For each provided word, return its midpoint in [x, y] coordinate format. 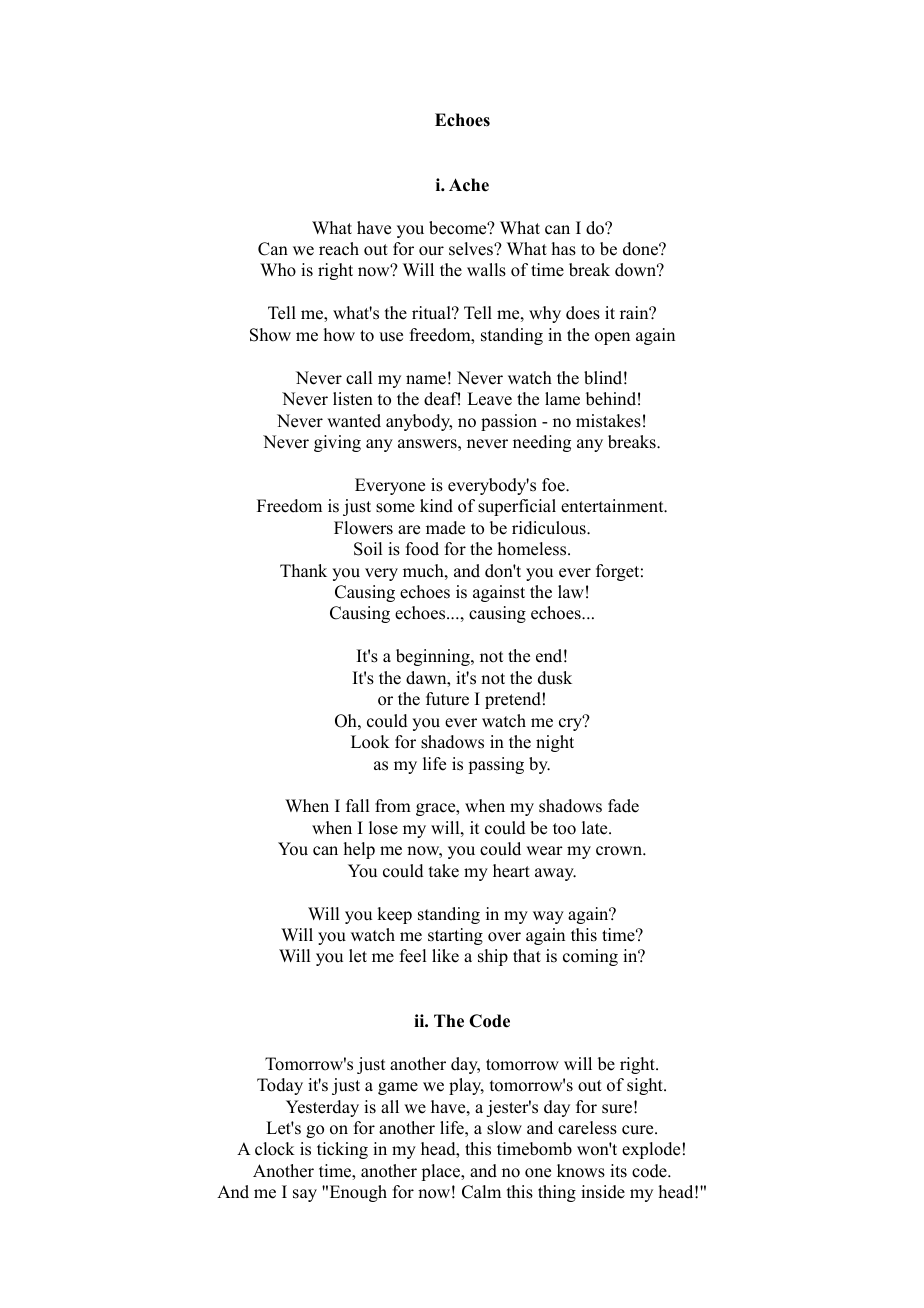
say [305, 1195]
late [596, 828]
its [618, 1171]
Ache [469, 185]
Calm [481, 1192]
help [359, 850]
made [445, 528]
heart [511, 871]
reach [339, 249]
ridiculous [550, 528]
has [564, 249]
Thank [303, 570]
